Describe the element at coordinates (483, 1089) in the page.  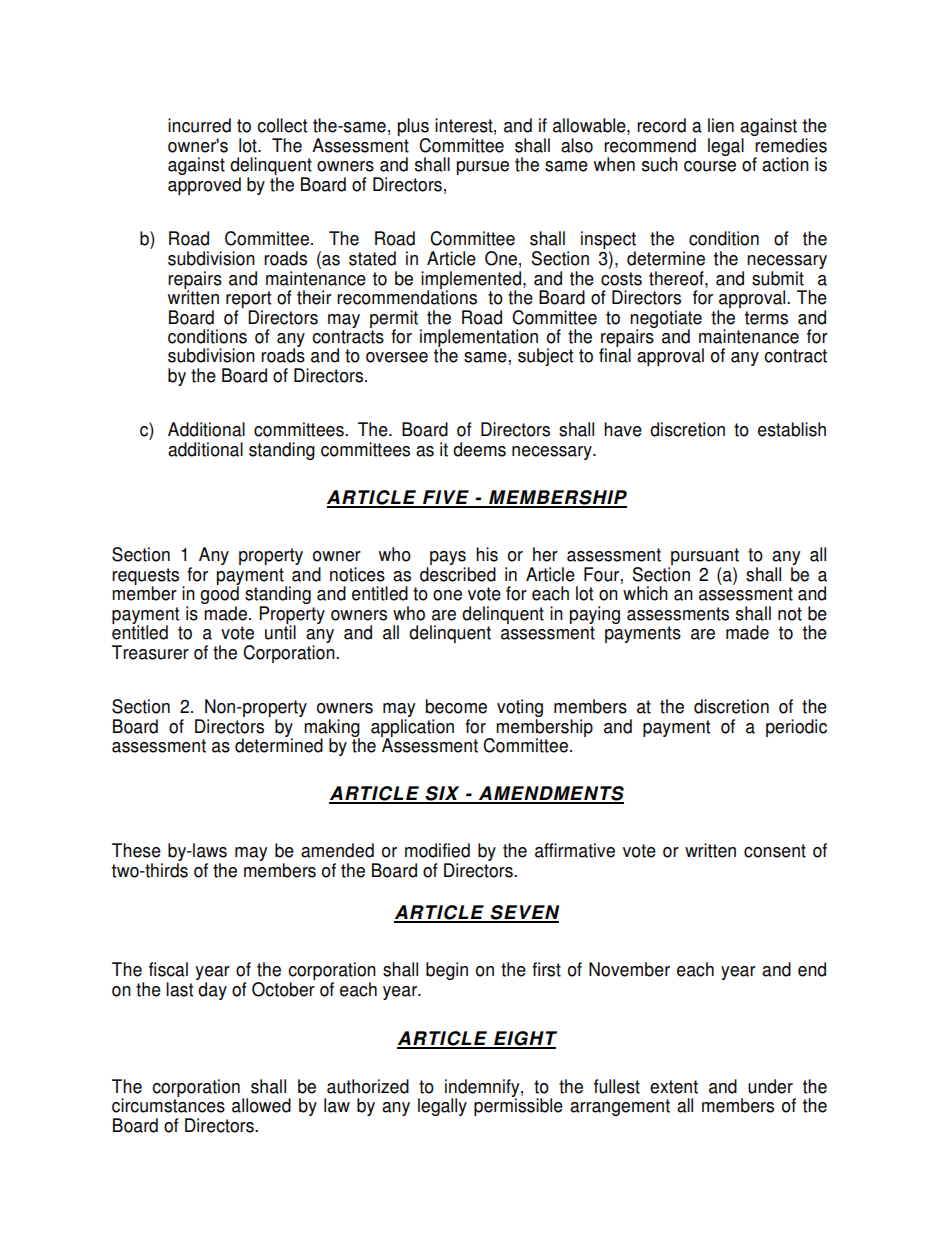
I see `indemnify` at that location.
